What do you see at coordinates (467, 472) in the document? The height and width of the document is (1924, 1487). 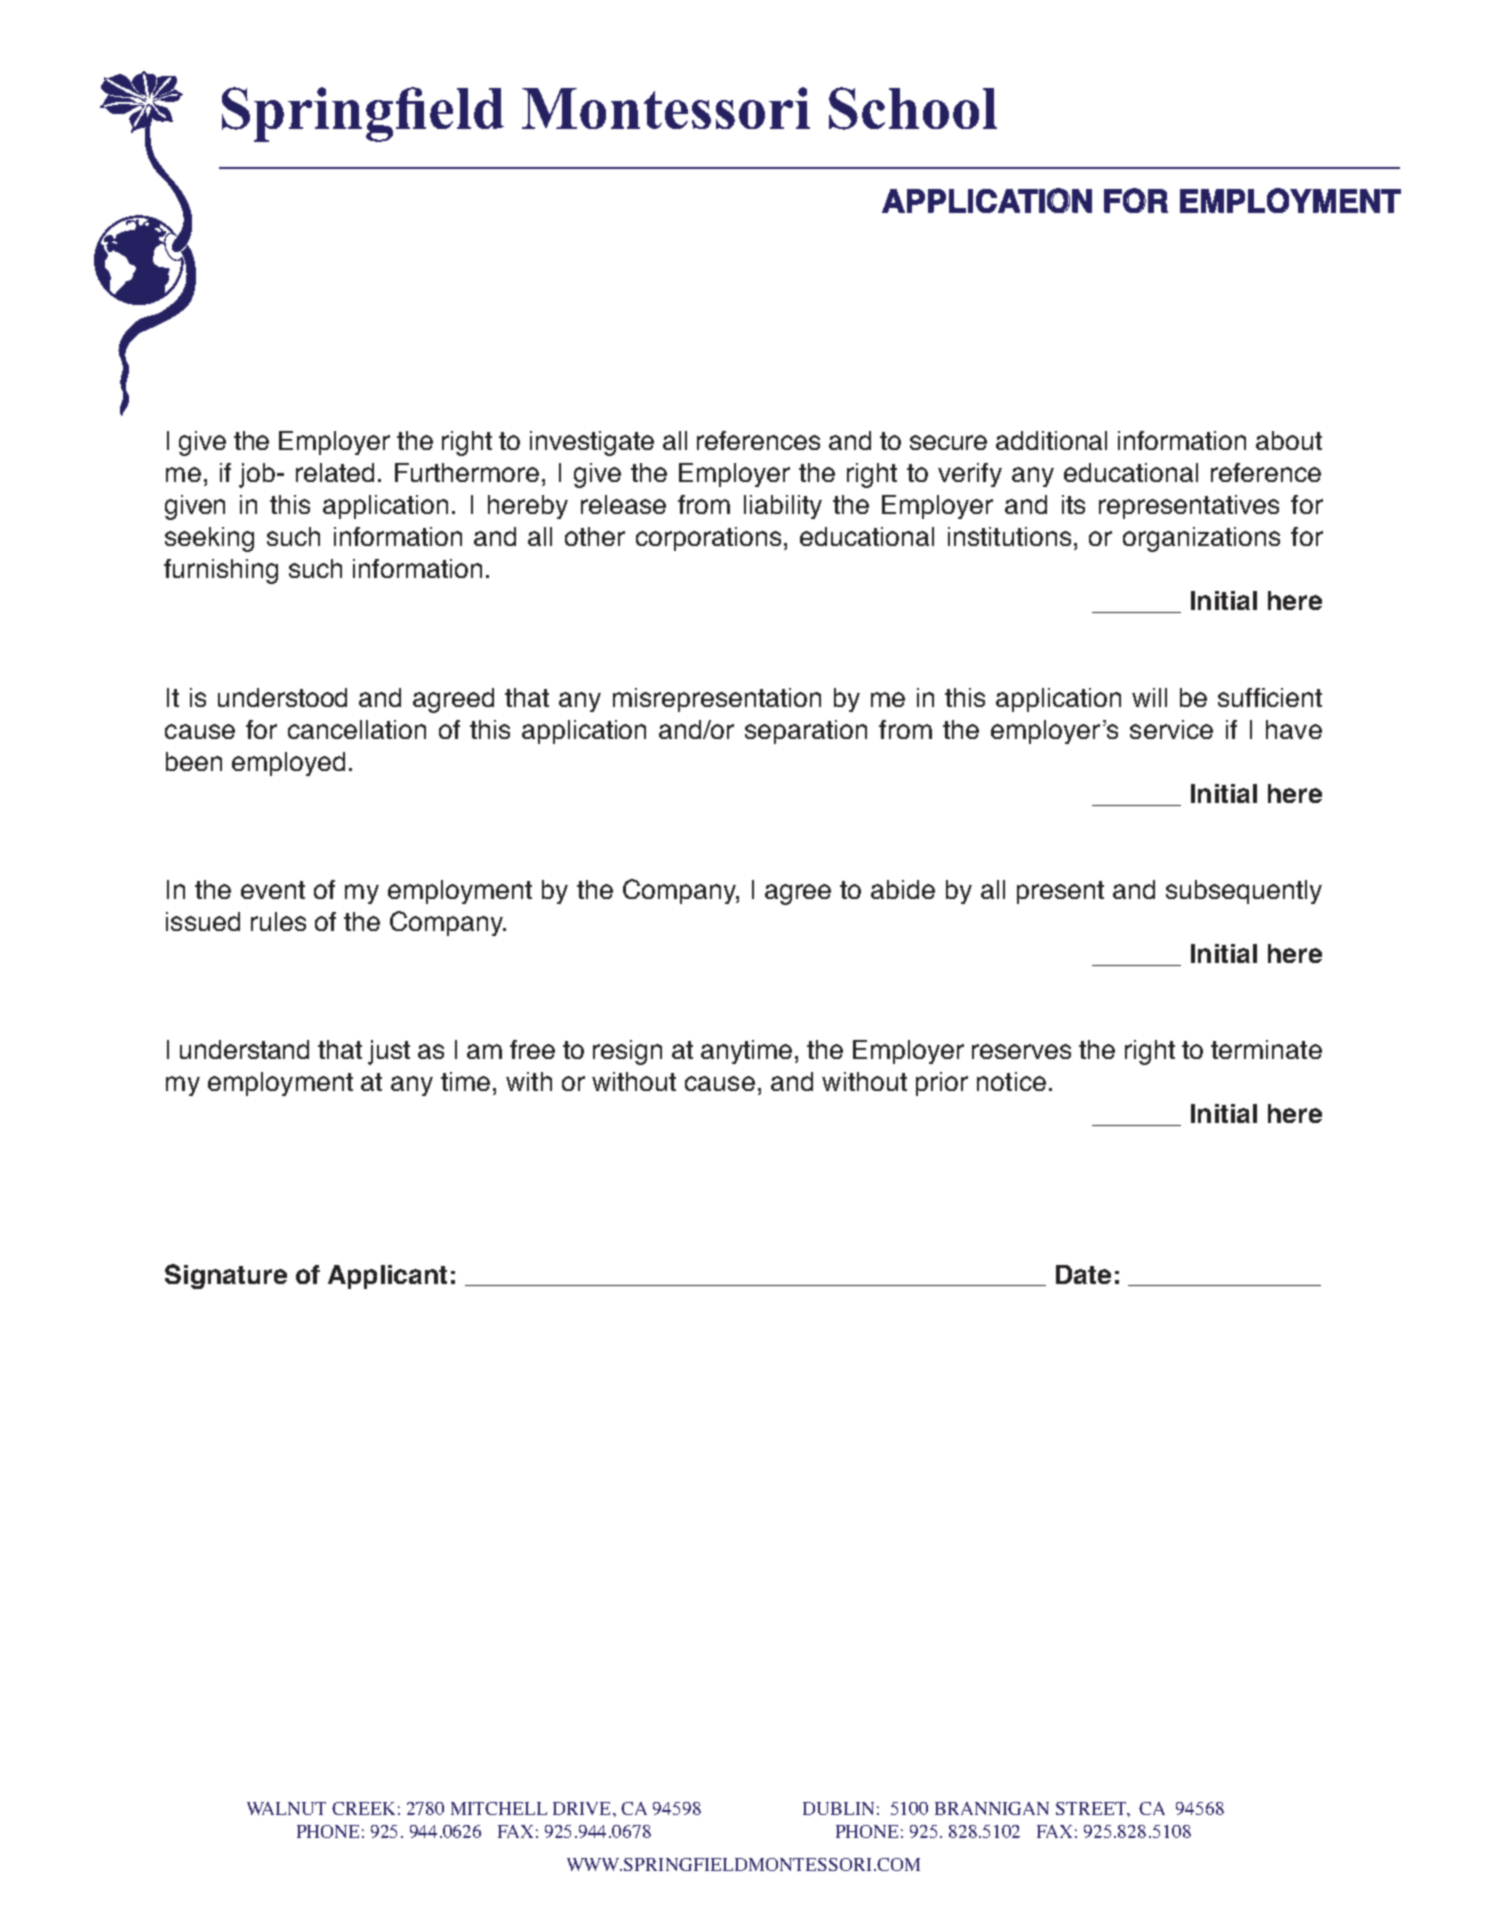 I see `Furthermore` at bounding box center [467, 472].
